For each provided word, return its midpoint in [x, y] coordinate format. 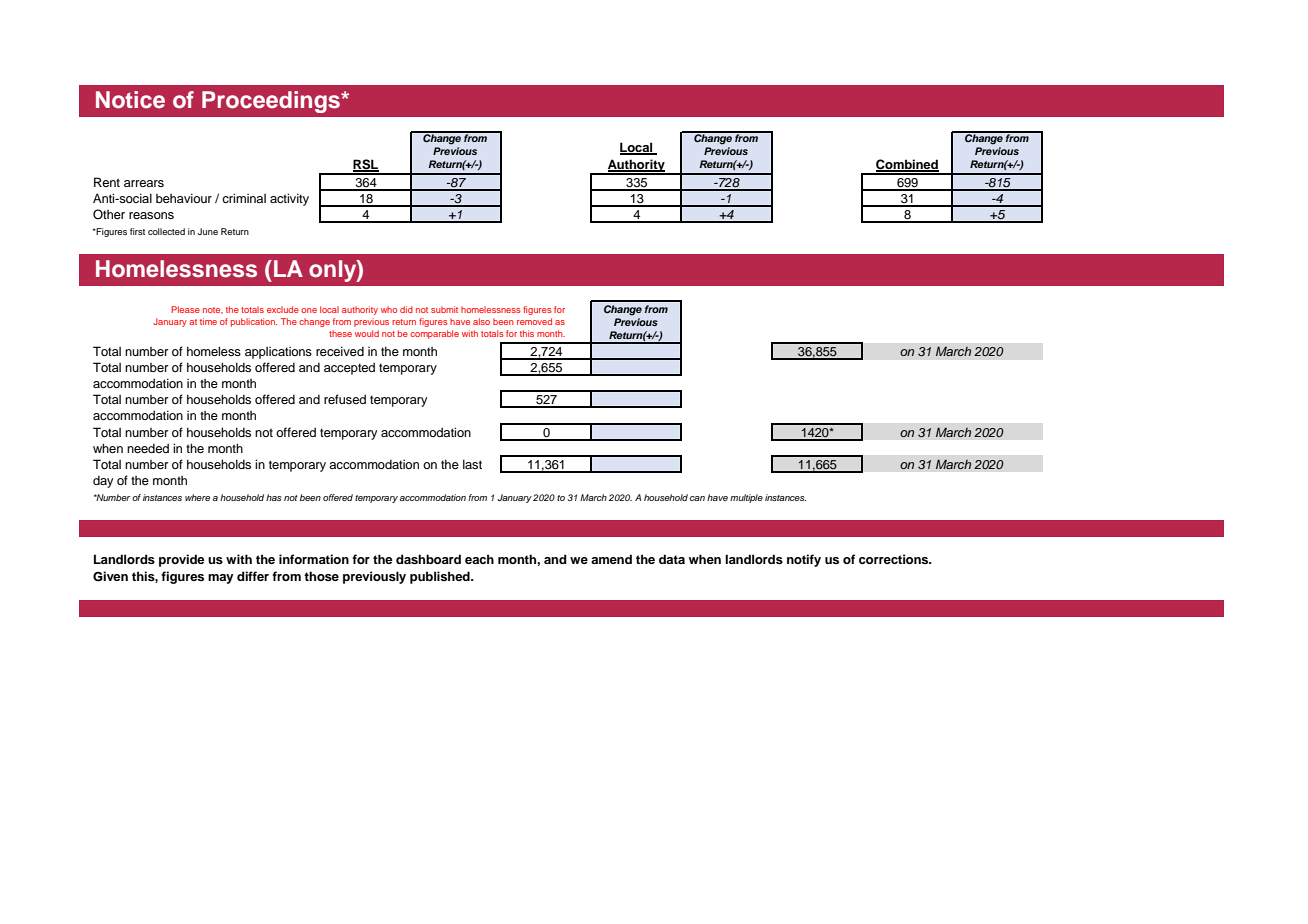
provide [182, 560]
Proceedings [272, 102]
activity [289, 199]
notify [804, 560]
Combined [907, 165]
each [479, 559]
